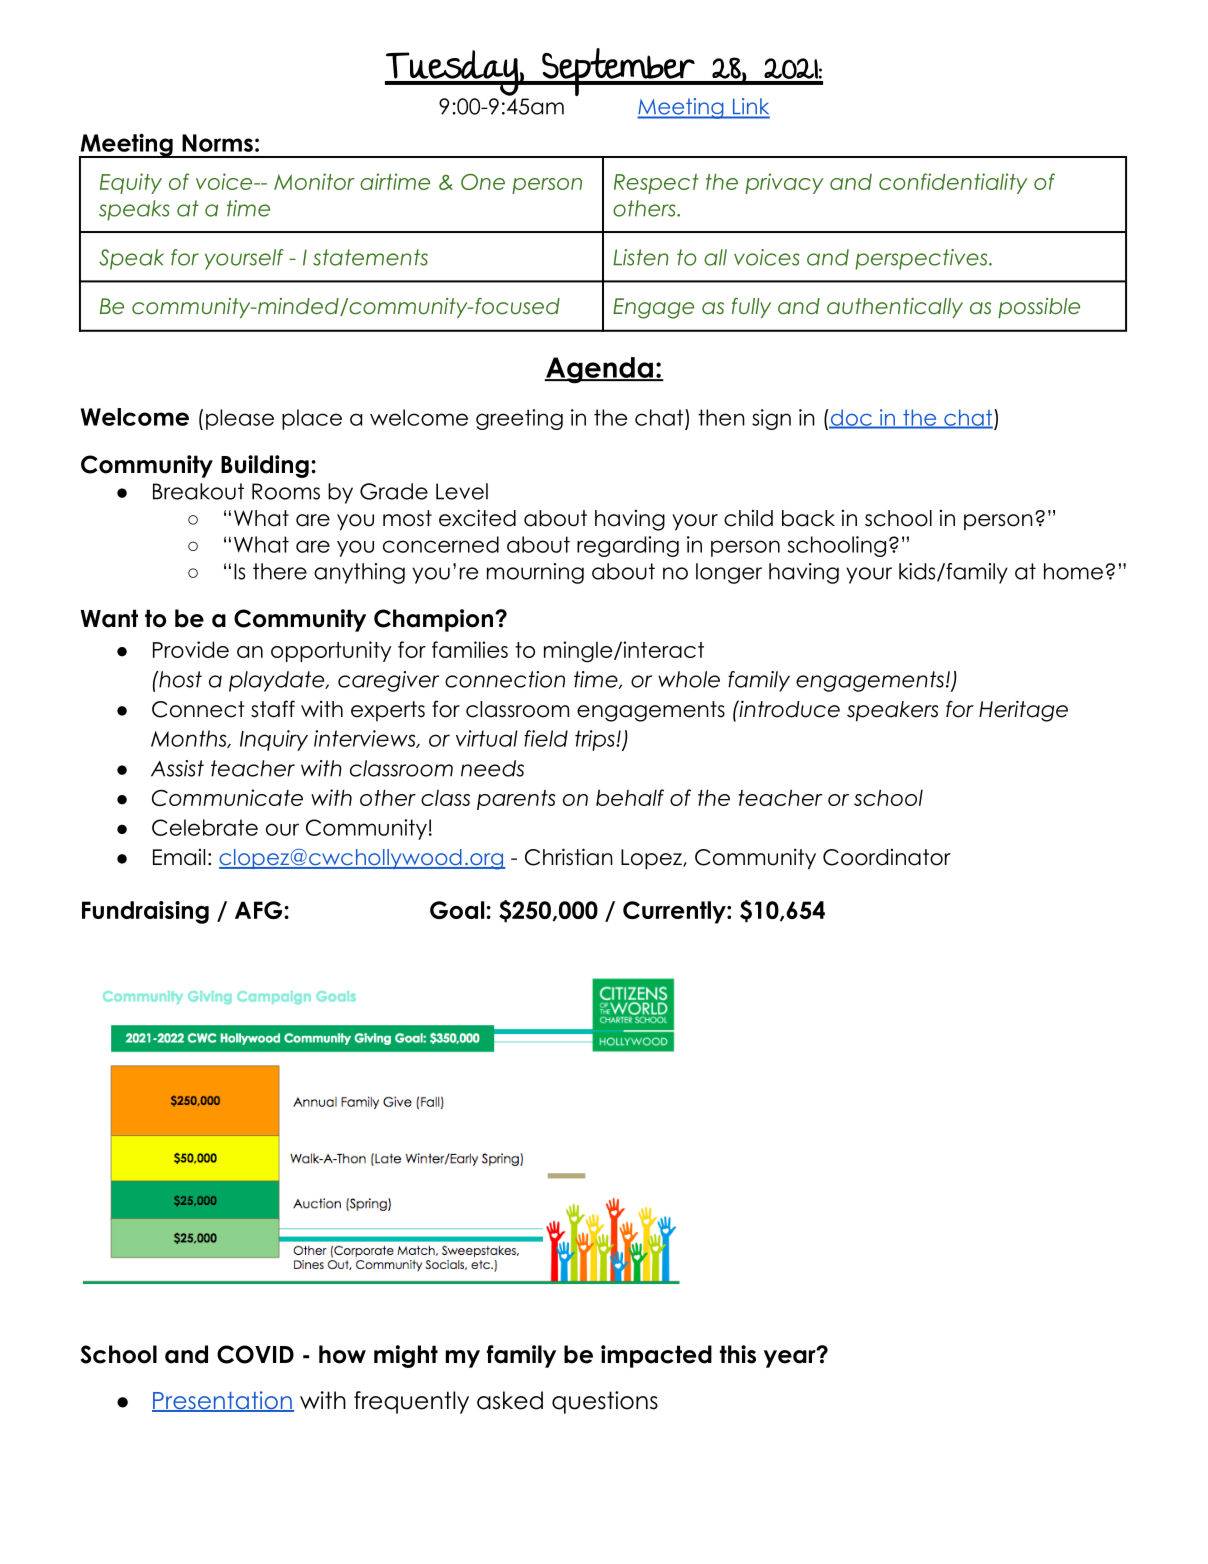 The height and width of the document is (1564, 1208). What do you see at coordinates (790, 1358) in the document?
I see `year` at bounding box center [790, 1358].
